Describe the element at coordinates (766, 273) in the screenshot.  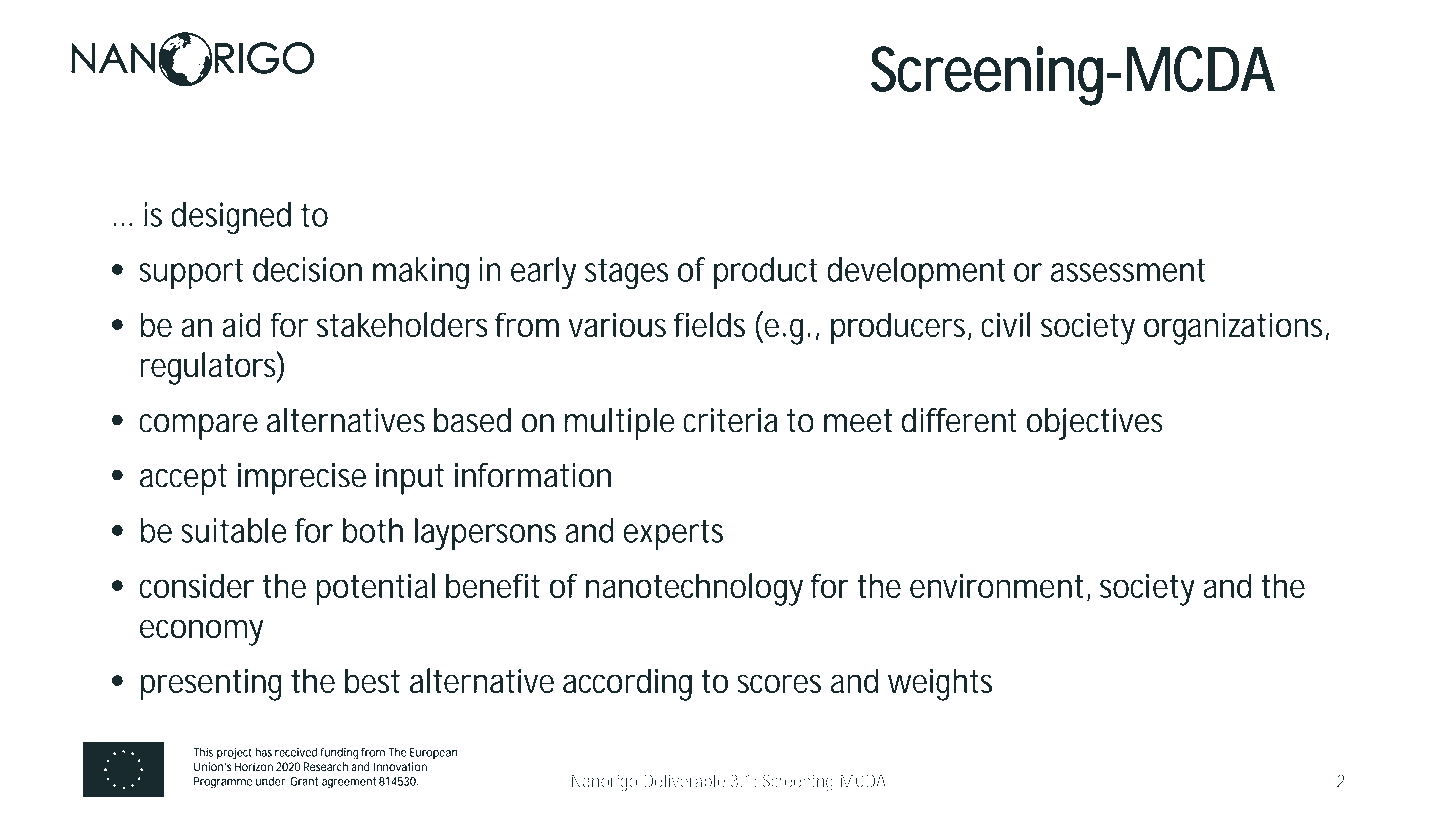
I see `product` at that location.
